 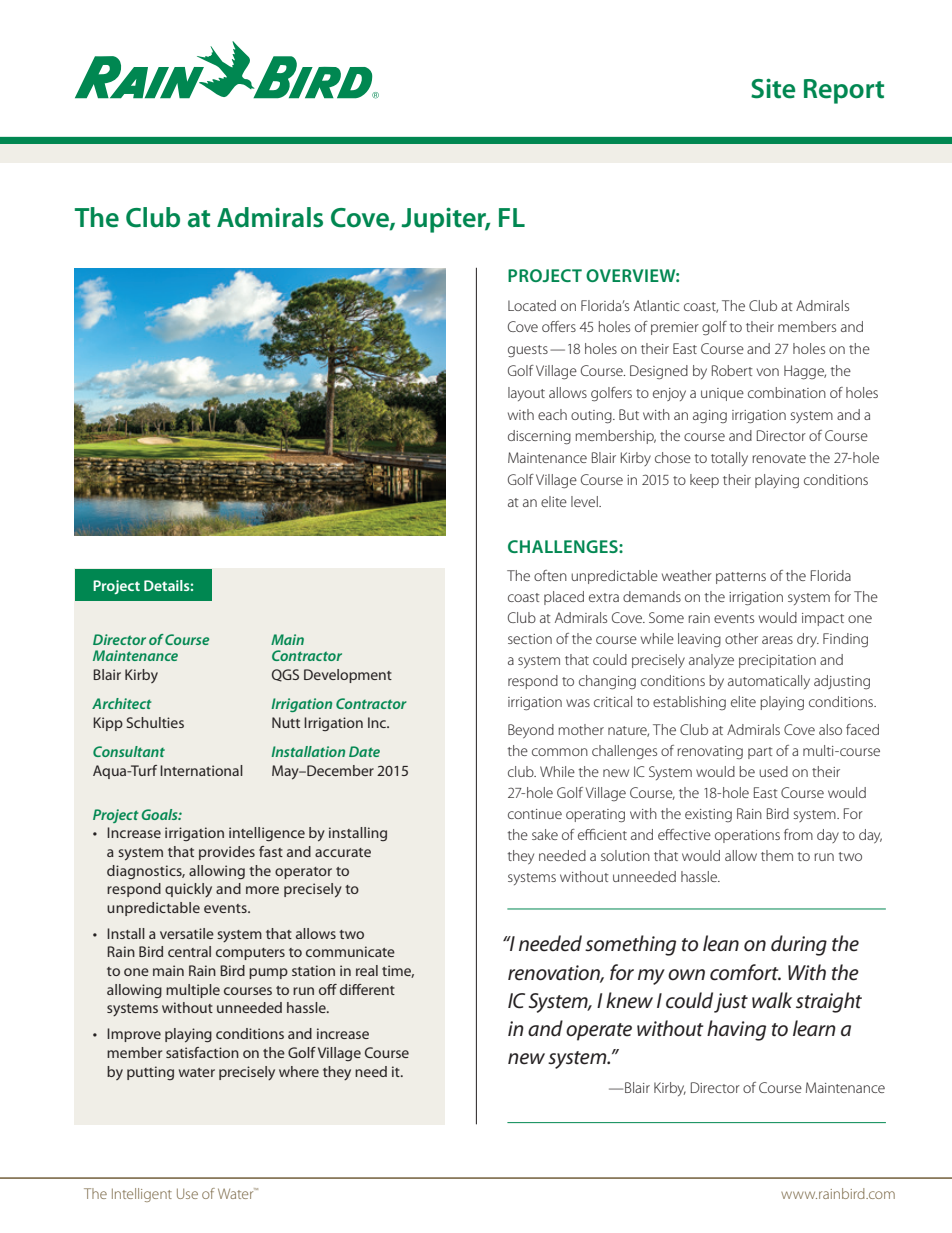 What do you see at coordinates (599, 1032) in the image?
I see `operate` at bounding box center [599, 1032].
